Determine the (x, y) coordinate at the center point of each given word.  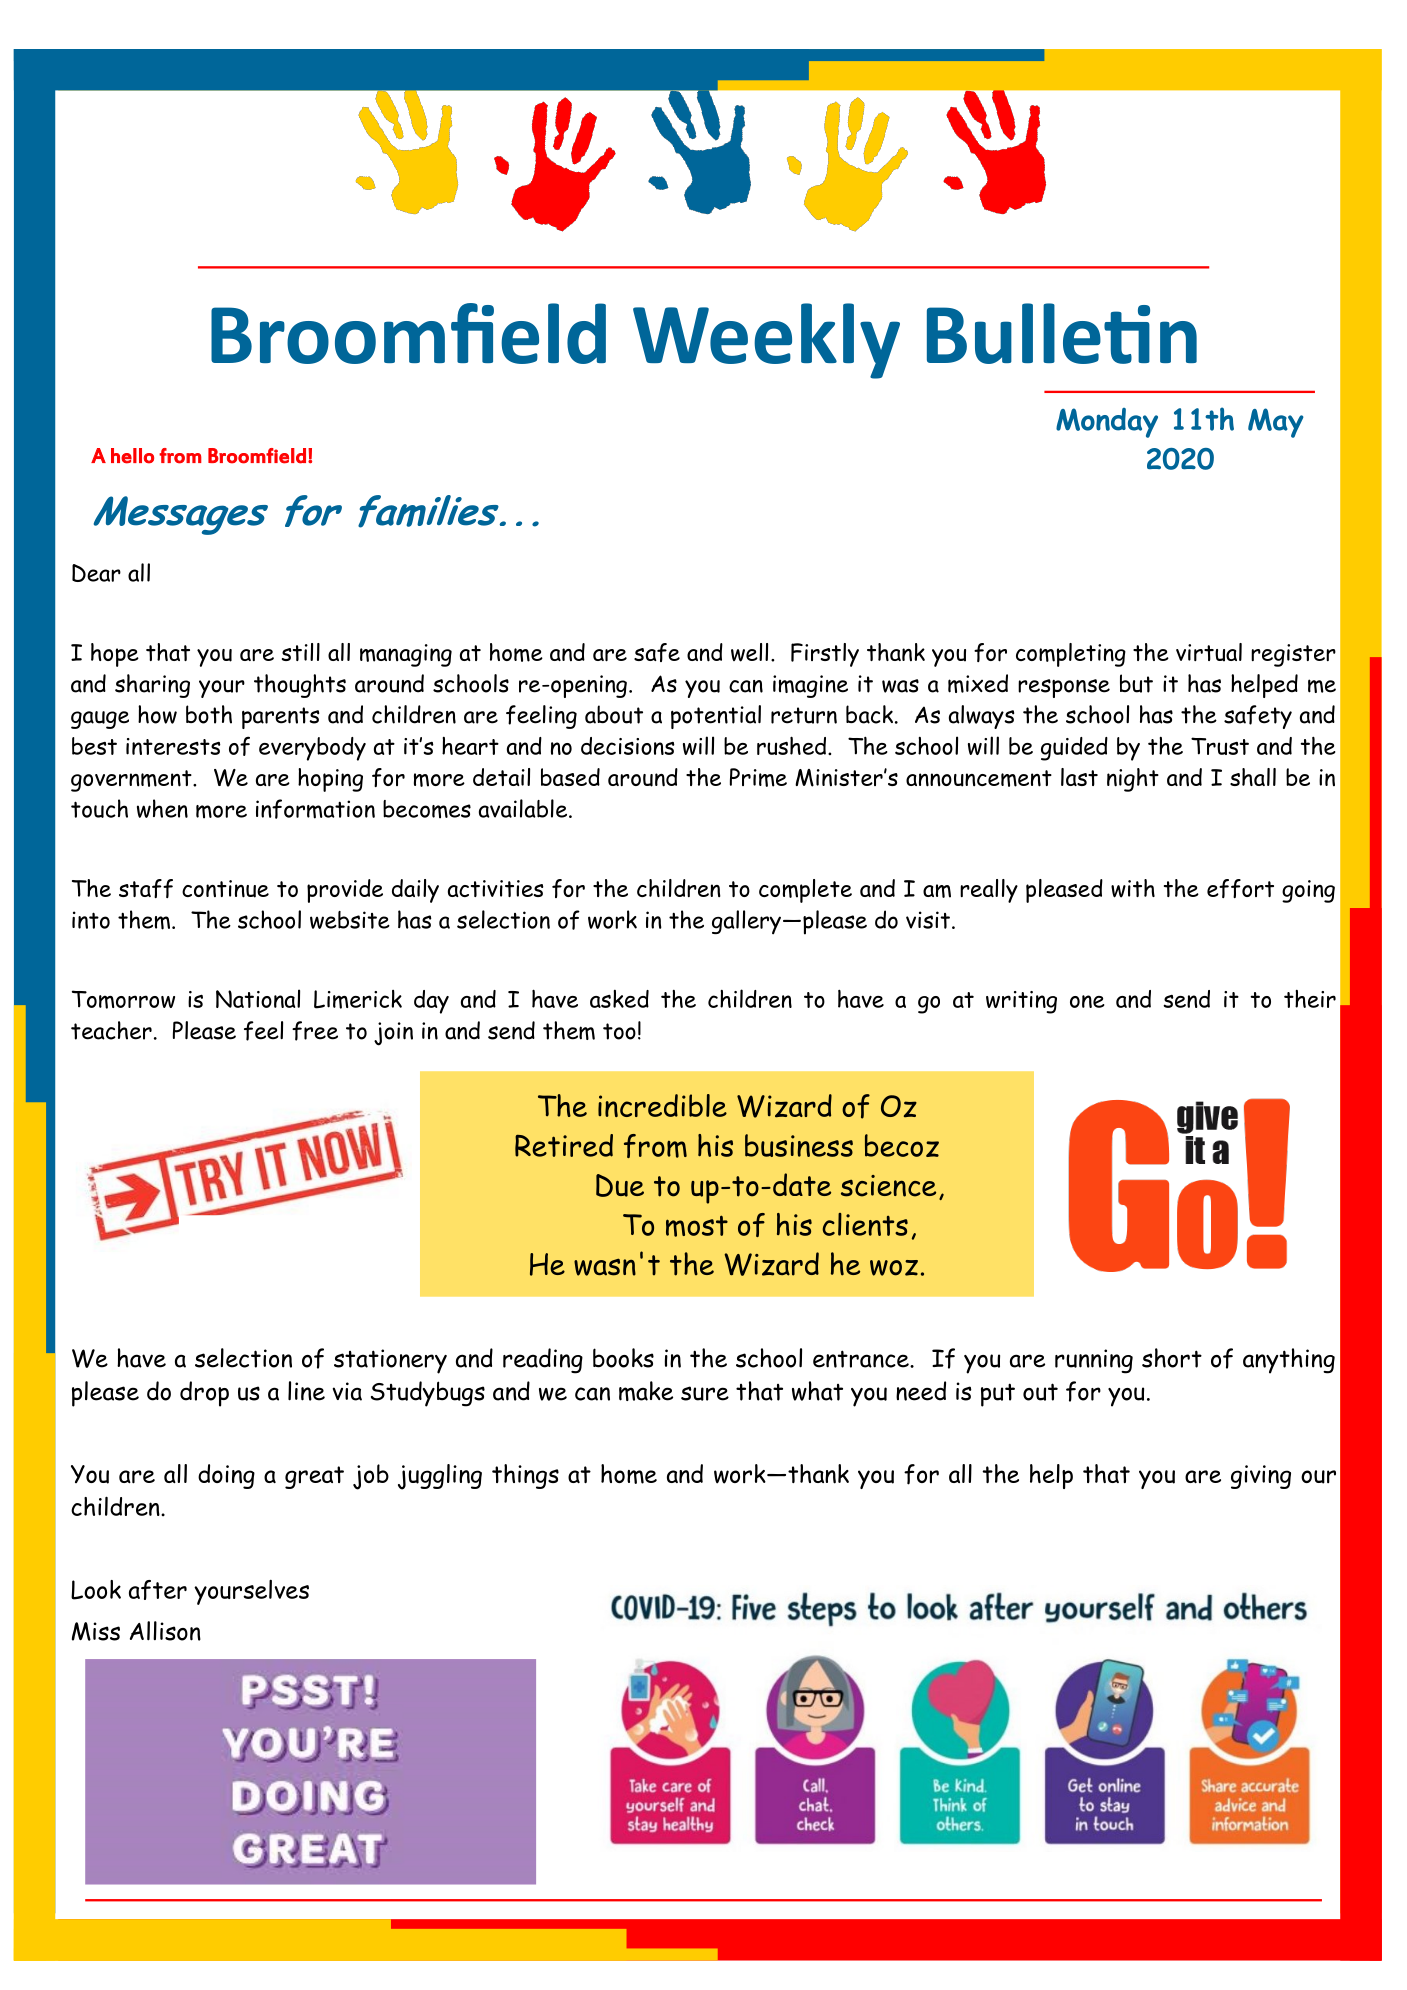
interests (173, 746)
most (697, 1226)
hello (132, 456)
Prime (758, 777)
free (315, 1031)
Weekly (766, 341)
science (888, 1186)
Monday (1107, 423)
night (1133, 780)
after (158, 1590)
